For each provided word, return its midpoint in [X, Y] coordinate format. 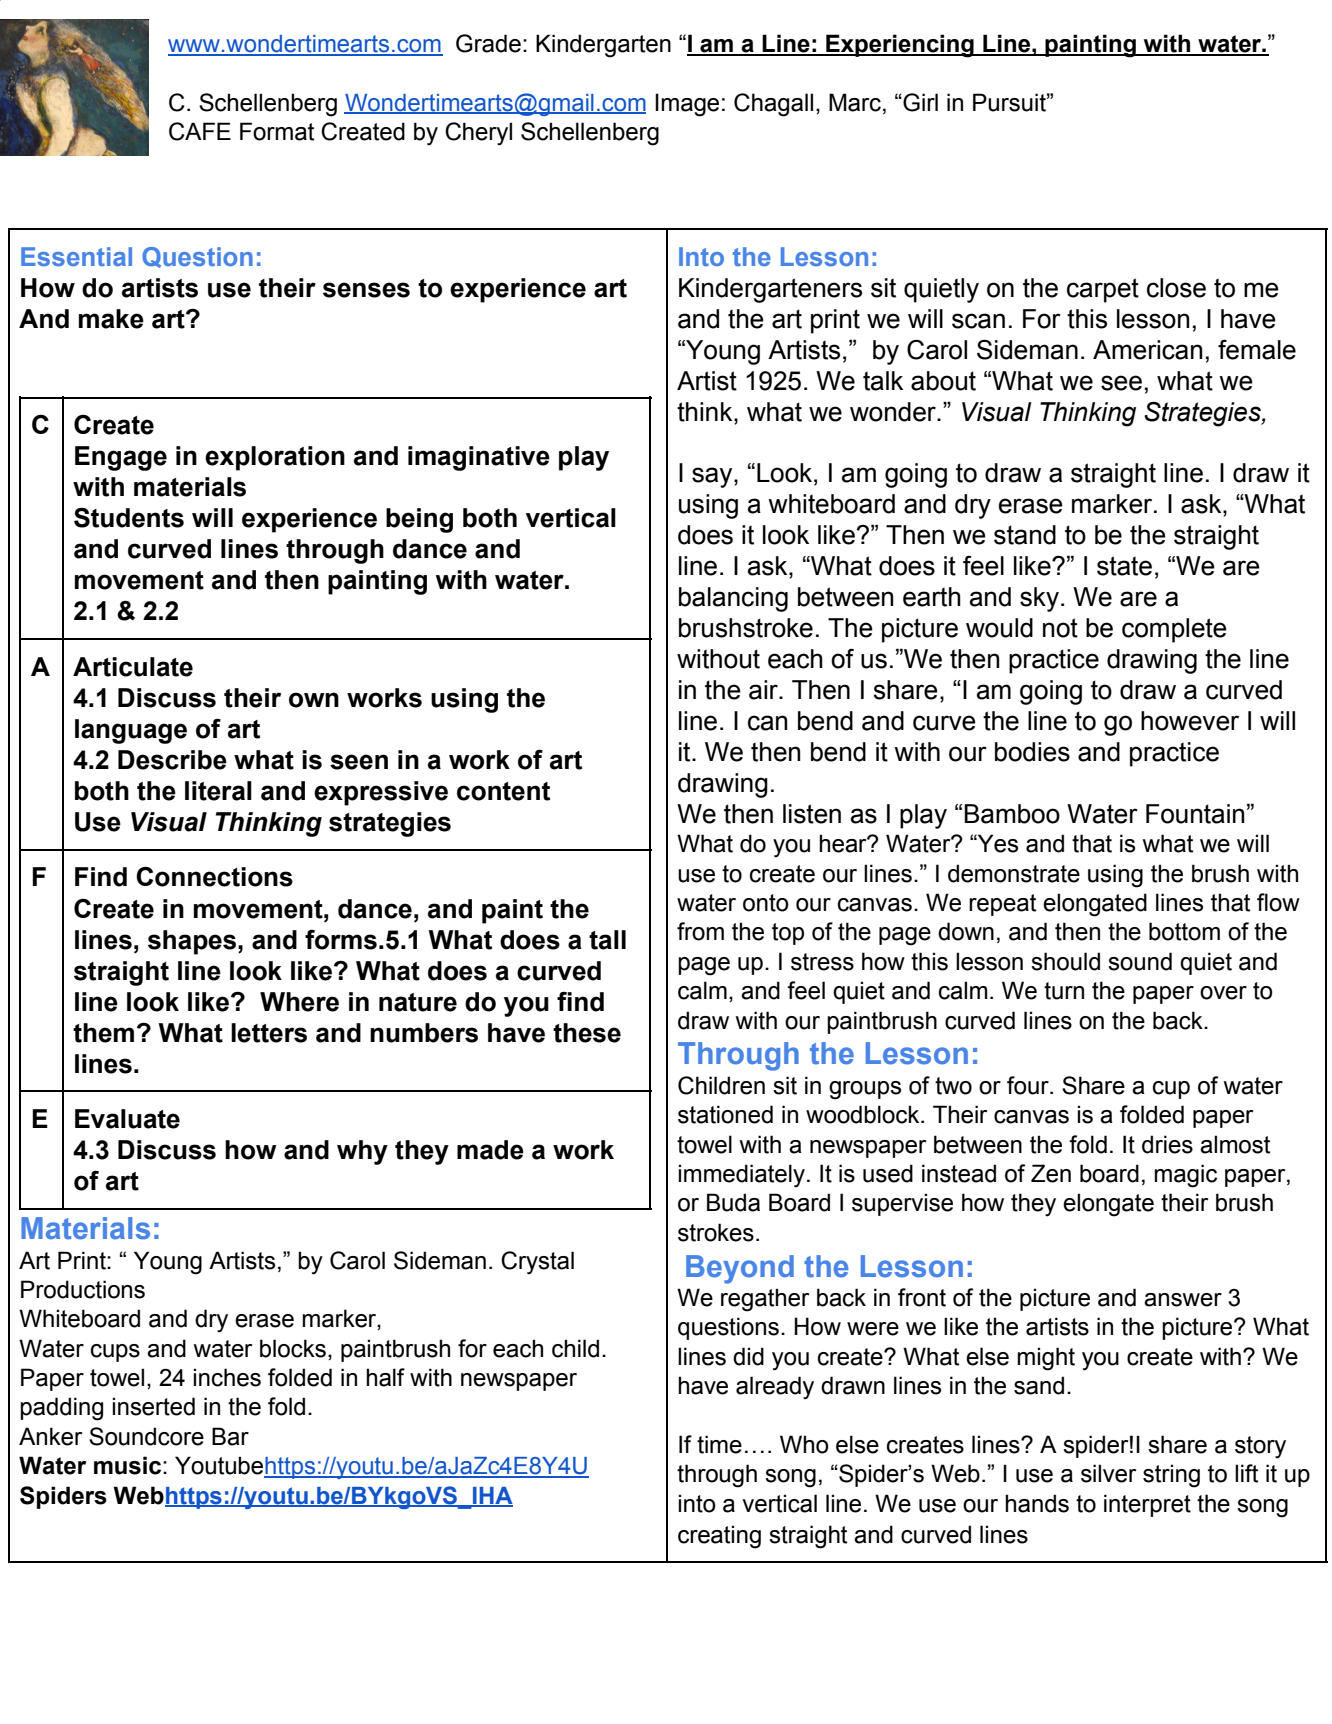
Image [687, 105]
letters [269, 1033]
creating [719, 1537]
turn [1064, 991]
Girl [919, 102]
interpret [1147, 1505]
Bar [230, 1436]
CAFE [200, 131]
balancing [733, 599]
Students [129, 517]
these [587, 1033]
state [1124, 566]
